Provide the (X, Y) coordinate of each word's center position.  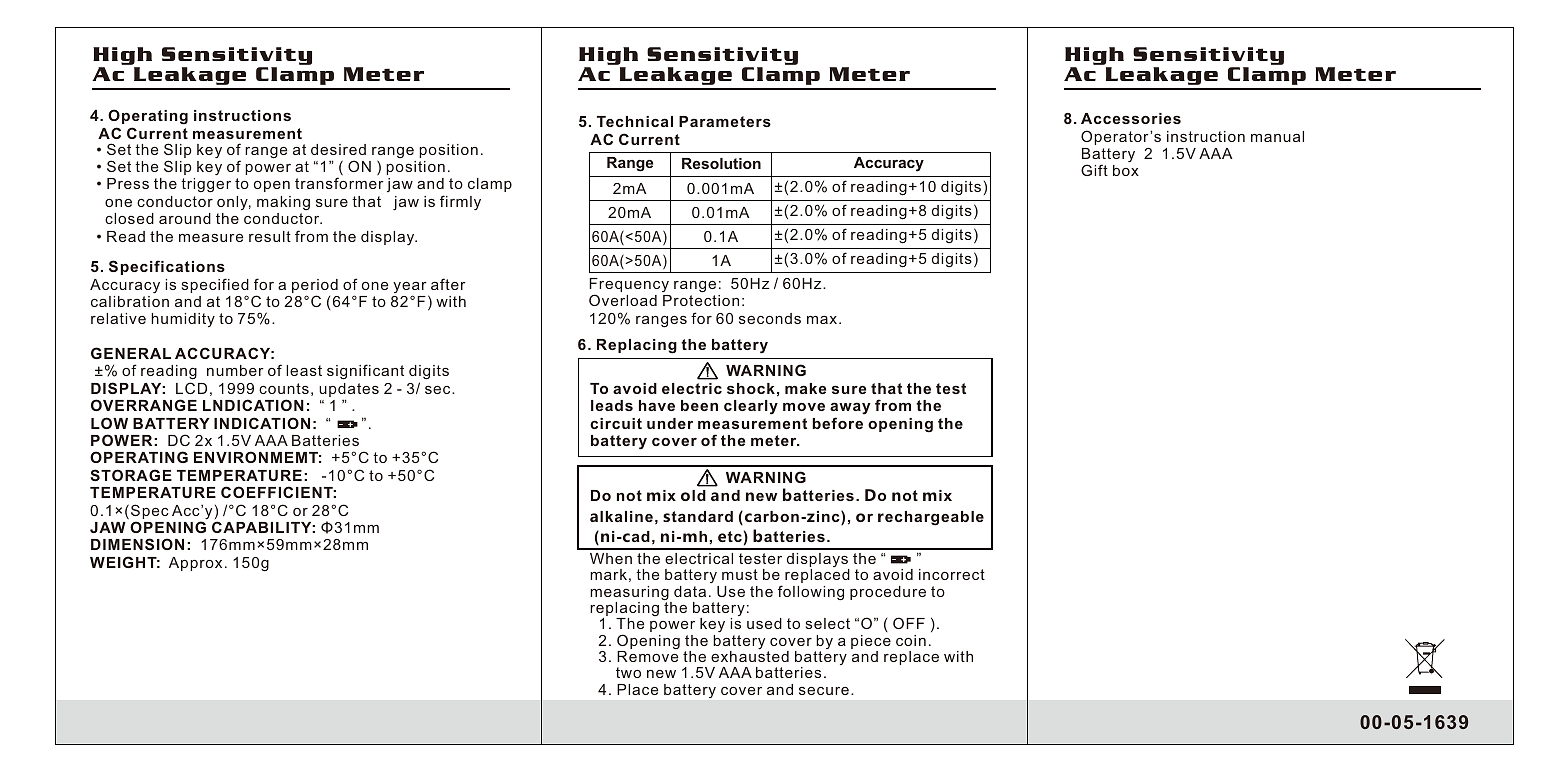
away (850, 410)
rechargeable (931, 518)
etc (730, 536)
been (699, 405)
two (628, 672)
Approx (195, 564)
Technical (635, 121)
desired (338, 149)
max (823, 320)
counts (284, 388)
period (315, 287)
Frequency (629, 286)
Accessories (1131, 118)
